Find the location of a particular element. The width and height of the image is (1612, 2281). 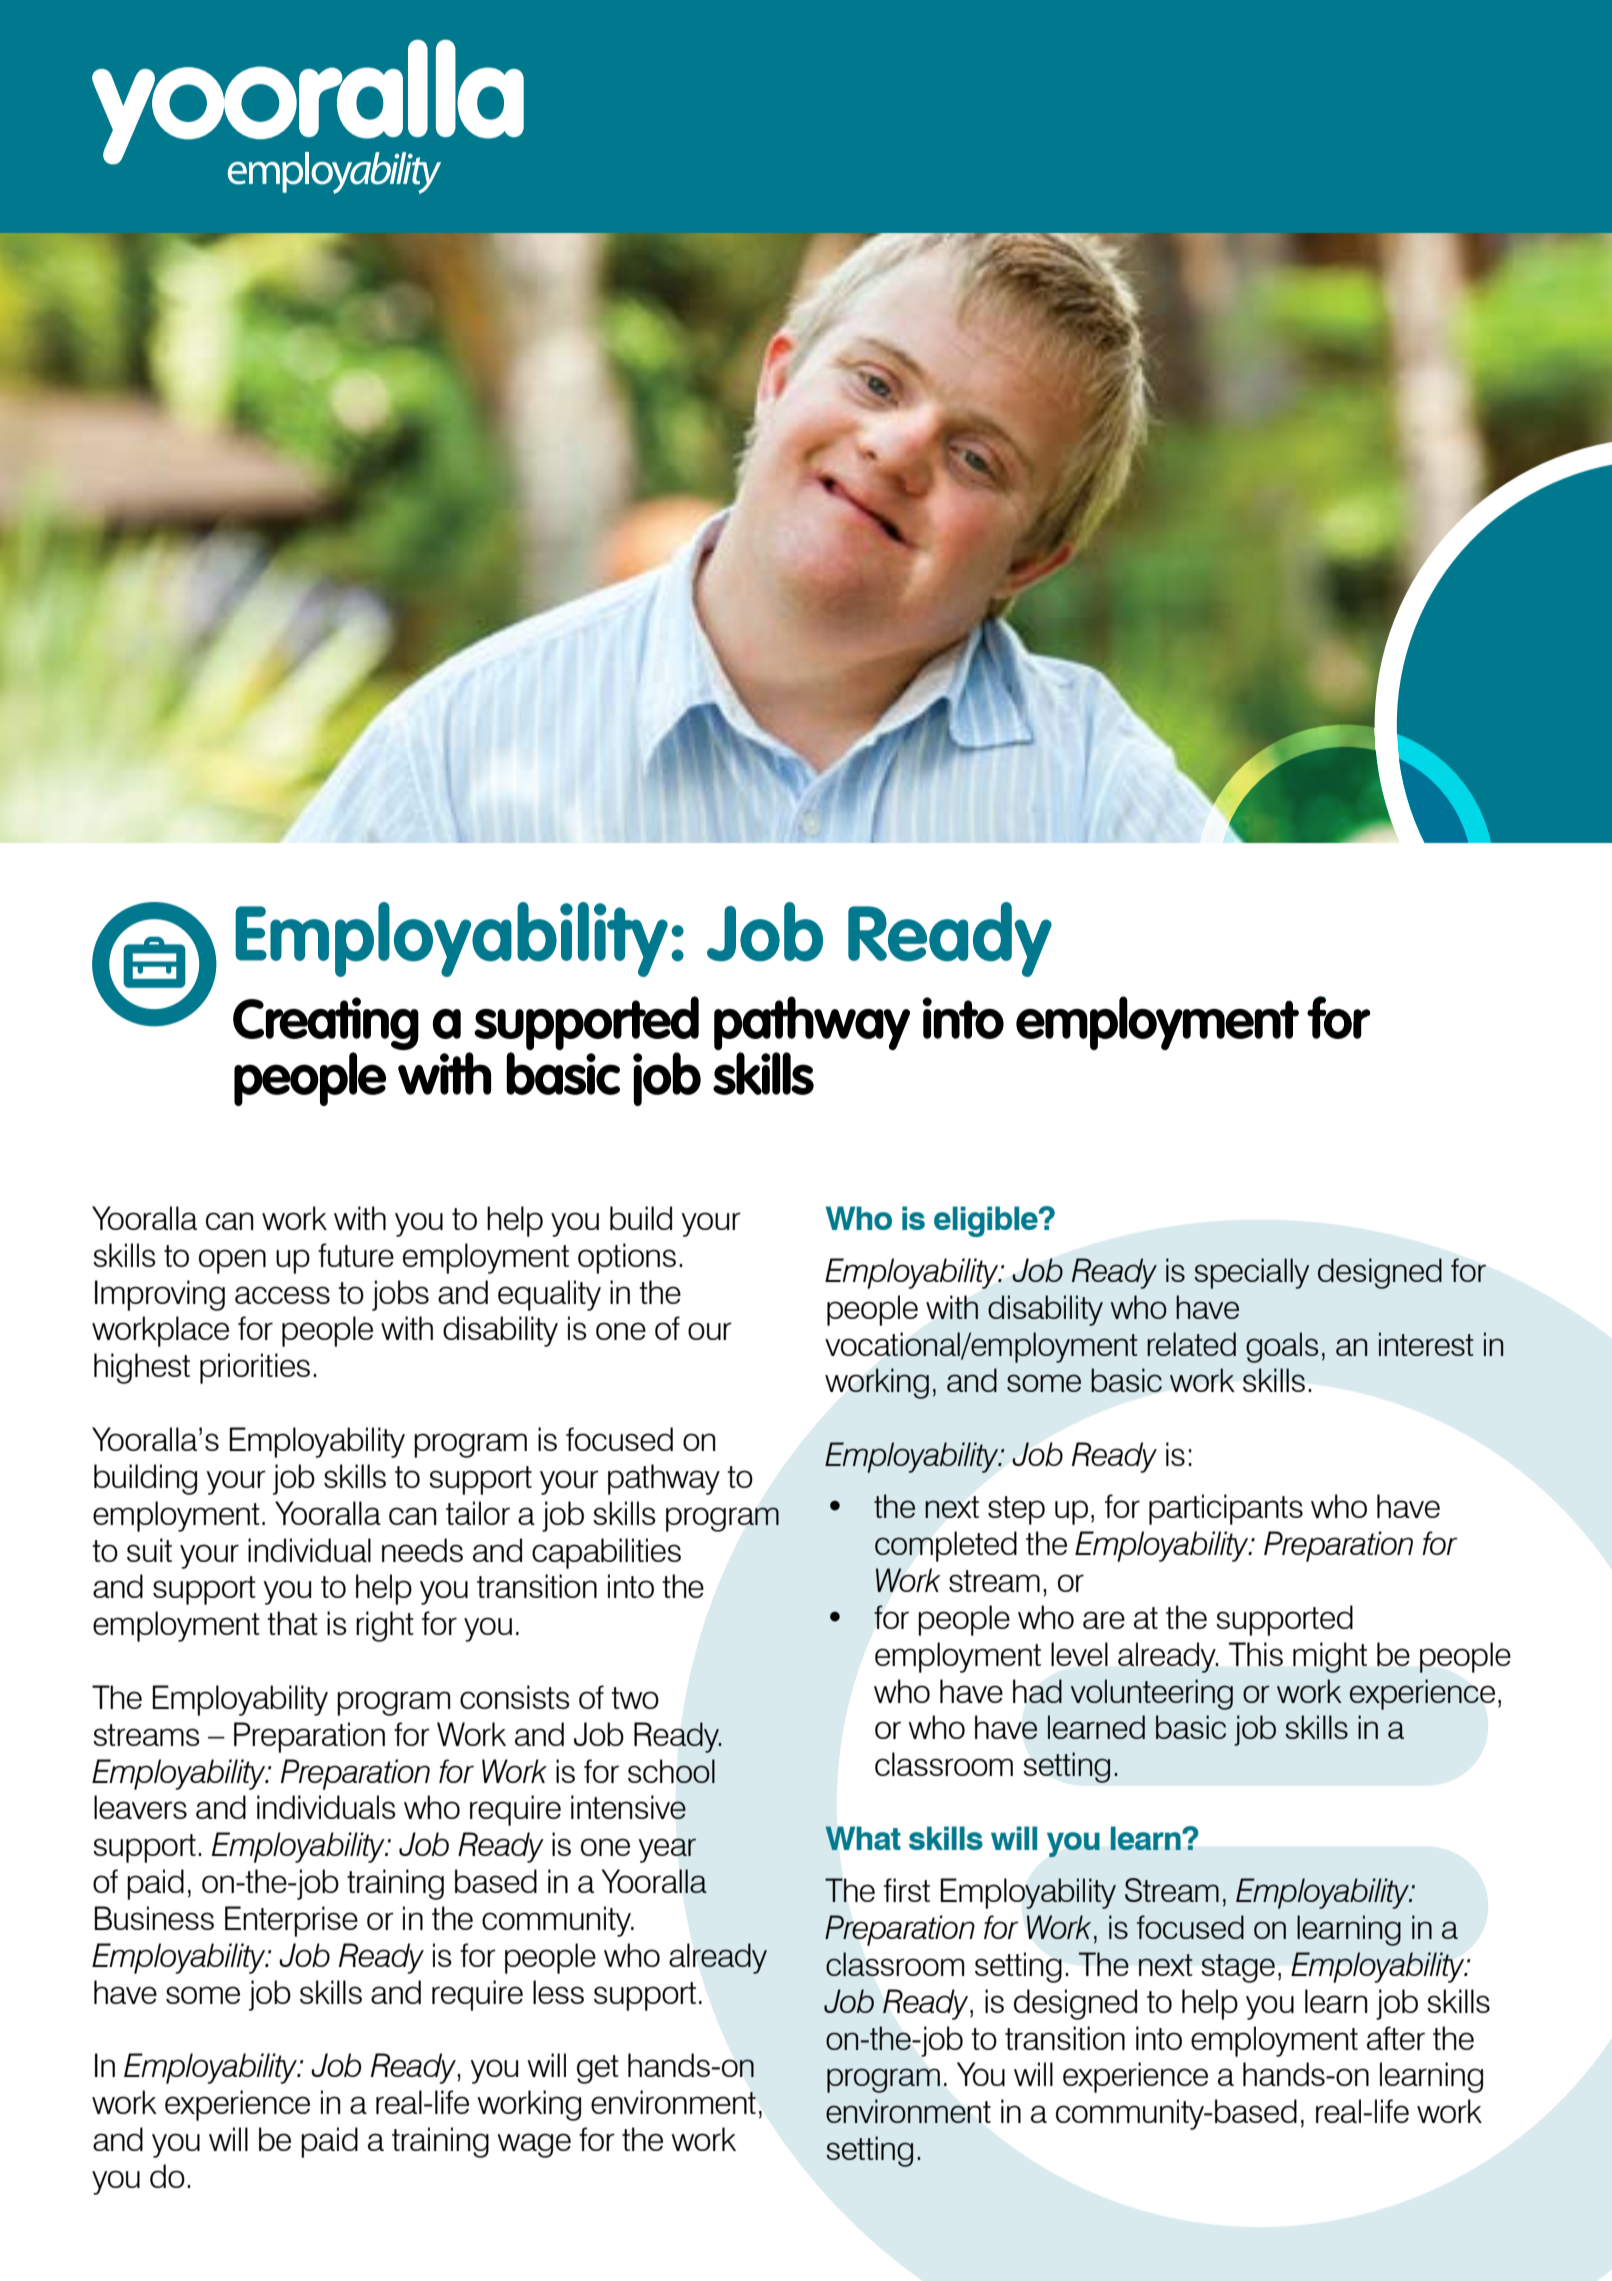

eligible is located at coordinates (987, 1221).
